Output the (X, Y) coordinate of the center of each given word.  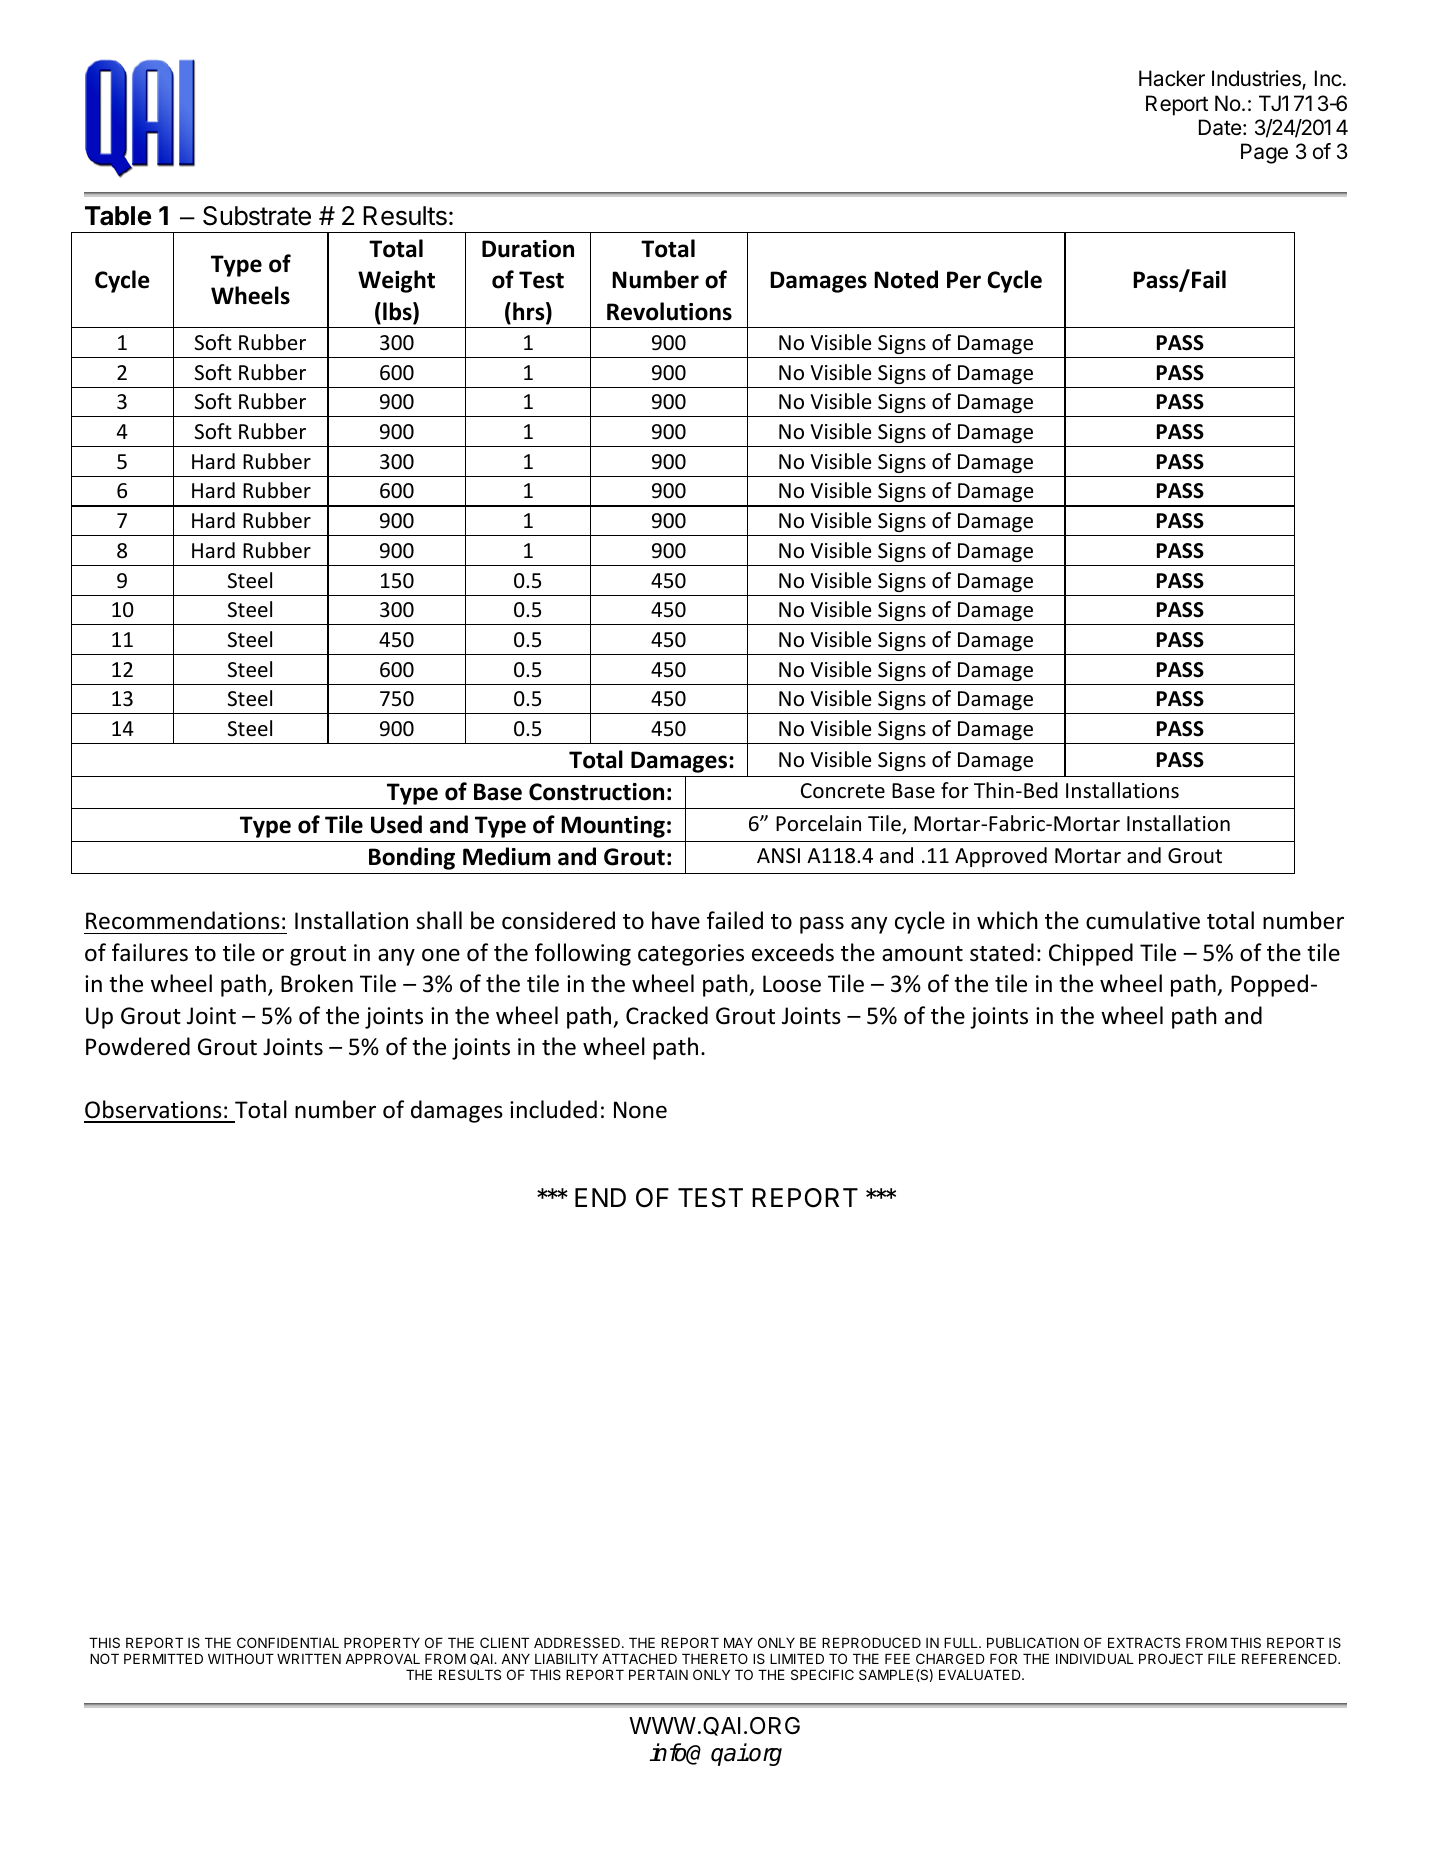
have (676, 920)
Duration (528, 249)
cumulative (1143, 920)
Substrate (257, 216)
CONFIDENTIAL (288, 1642)
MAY (738, 1642)
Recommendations (183, 920)
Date (1220, 127)
